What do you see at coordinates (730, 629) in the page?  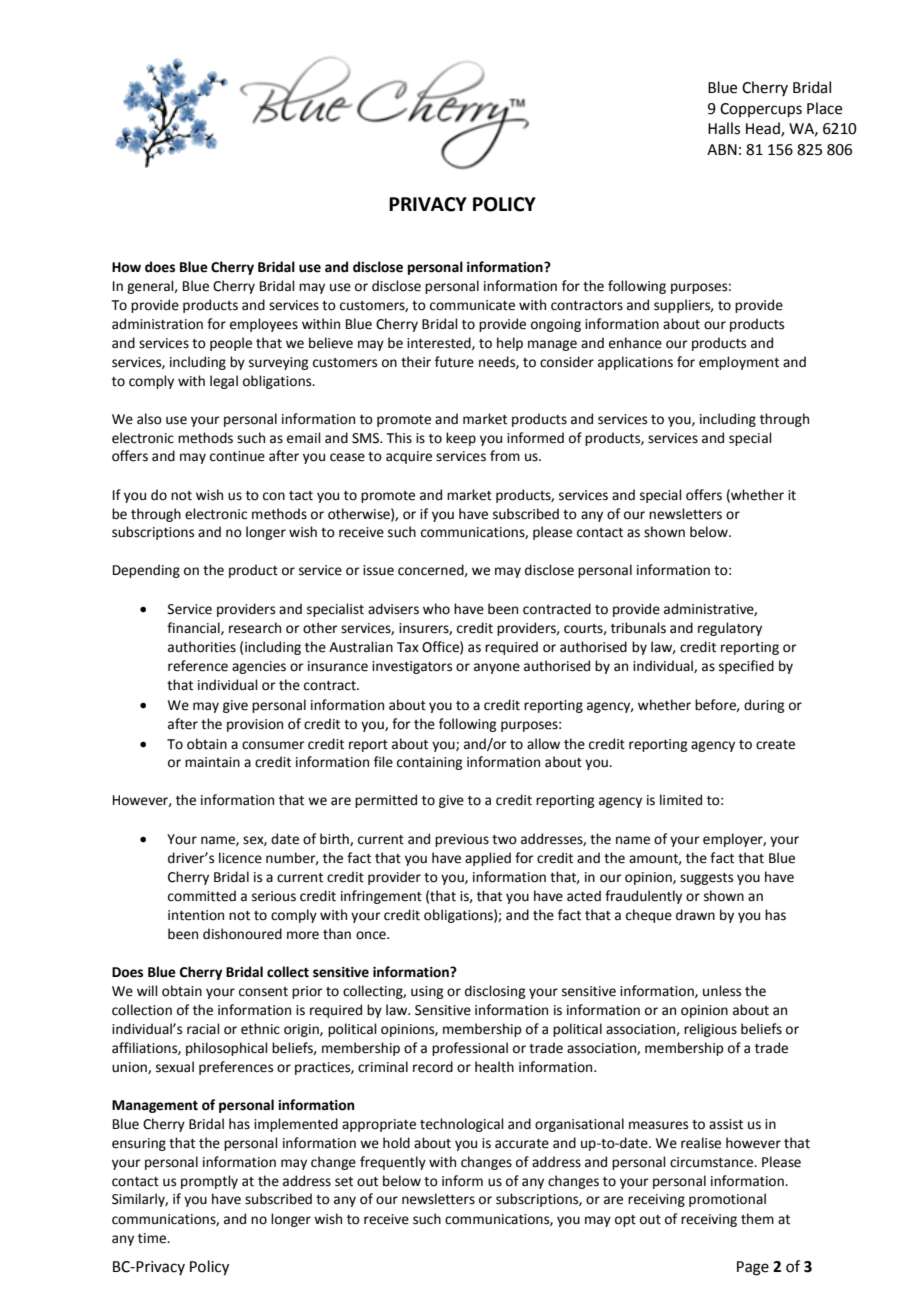 I see `regulatory` at bounding box center [730, 629].
